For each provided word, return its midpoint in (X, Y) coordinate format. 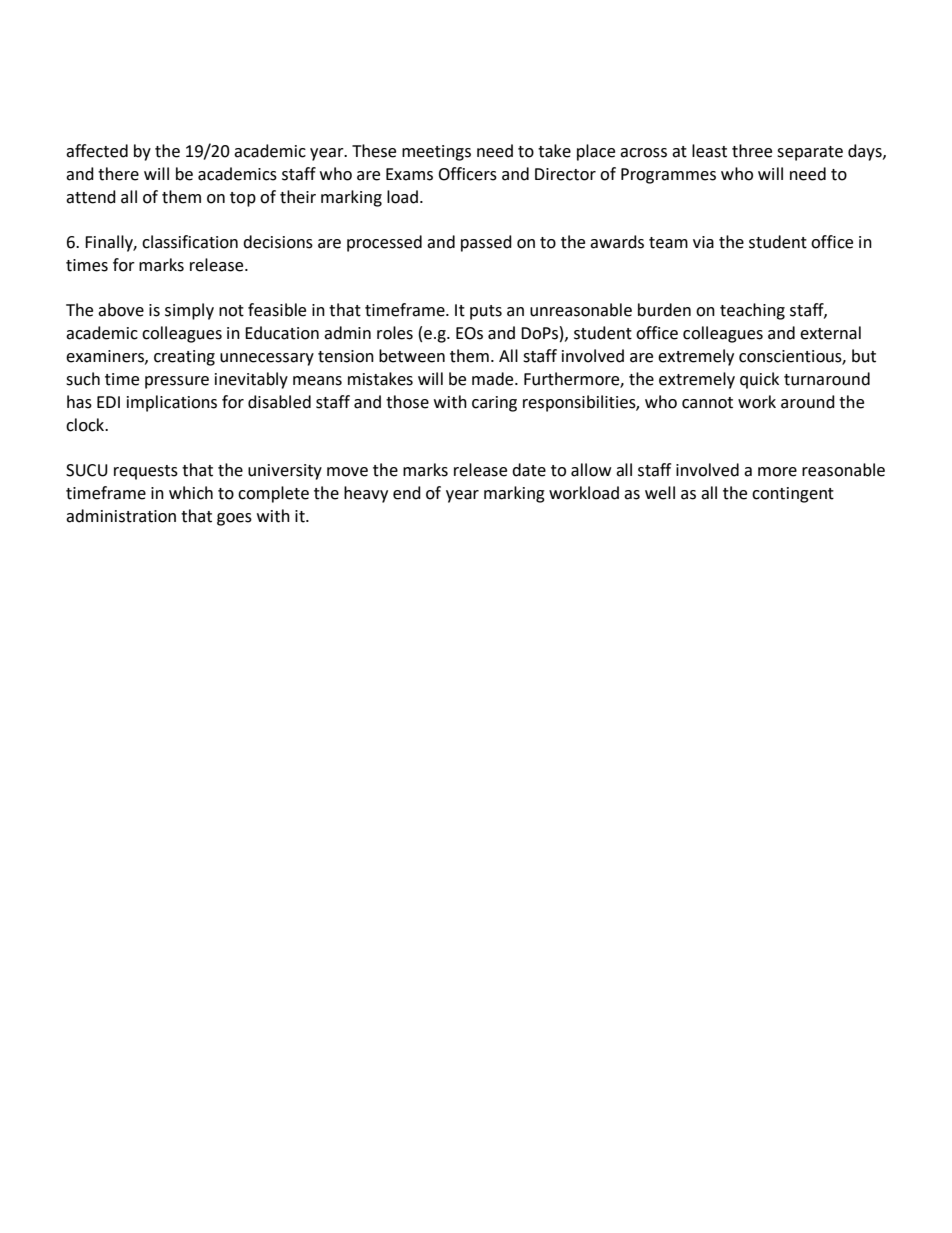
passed (486, 243)
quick (759, 380)
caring (494, 404)
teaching (752, 311)
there (118, 174)
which (191, 493)
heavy (366, 494)
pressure (177, 382)
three (752, 151)
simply (189, 311)
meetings (436, 153)
